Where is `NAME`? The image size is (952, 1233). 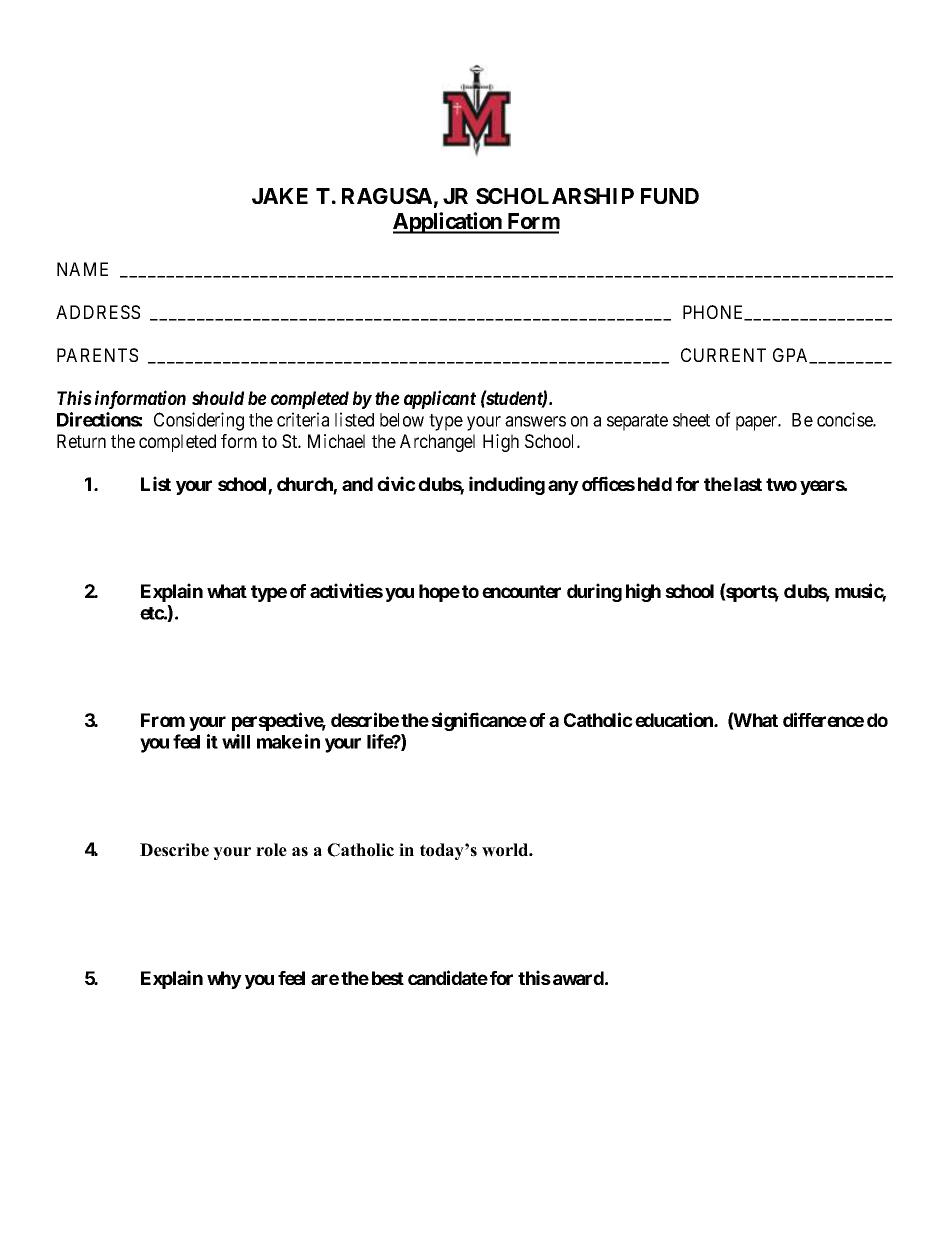 NAME is located at coordinates (82, 269).
